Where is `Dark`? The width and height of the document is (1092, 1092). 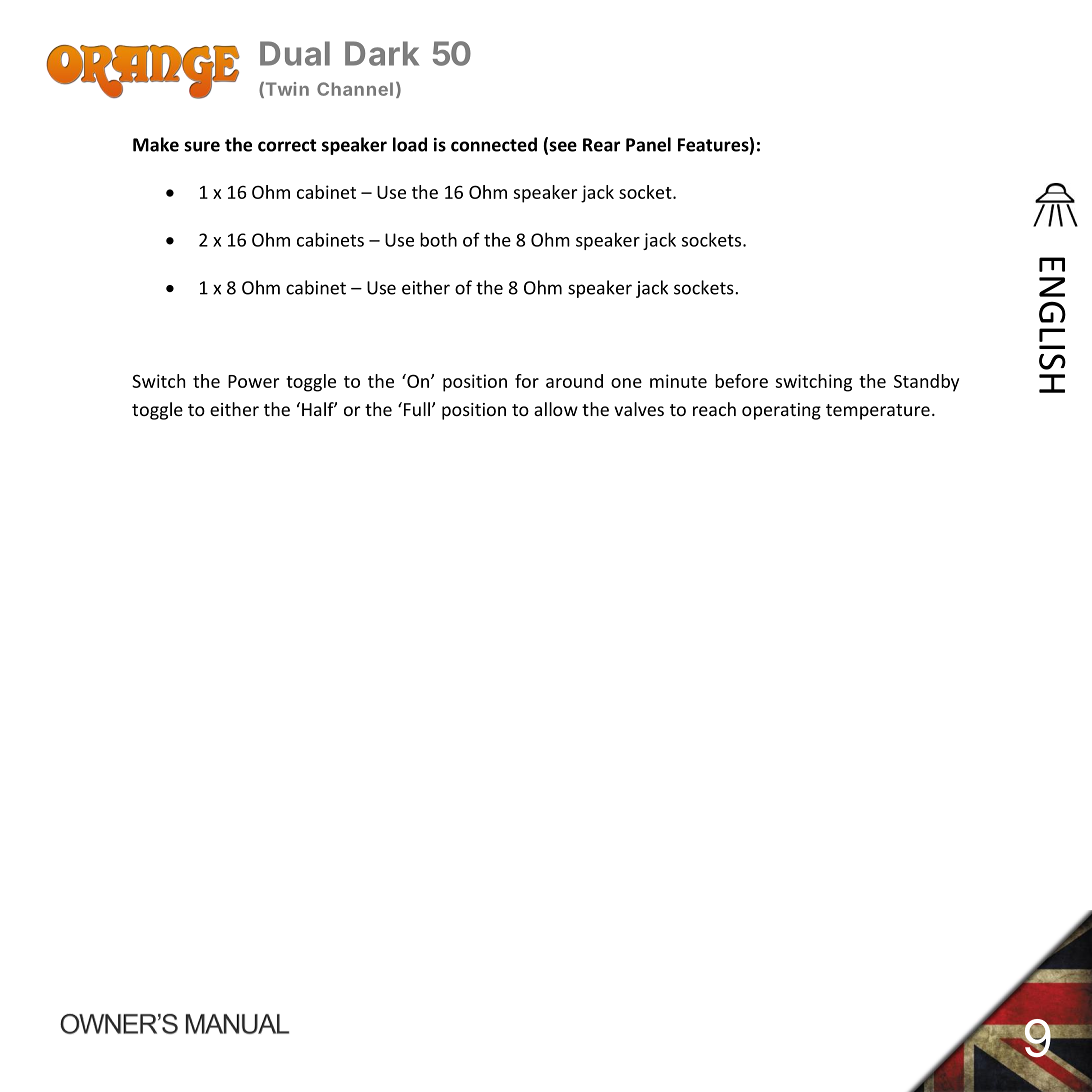 Dark is located at coordinates (382, 53).
